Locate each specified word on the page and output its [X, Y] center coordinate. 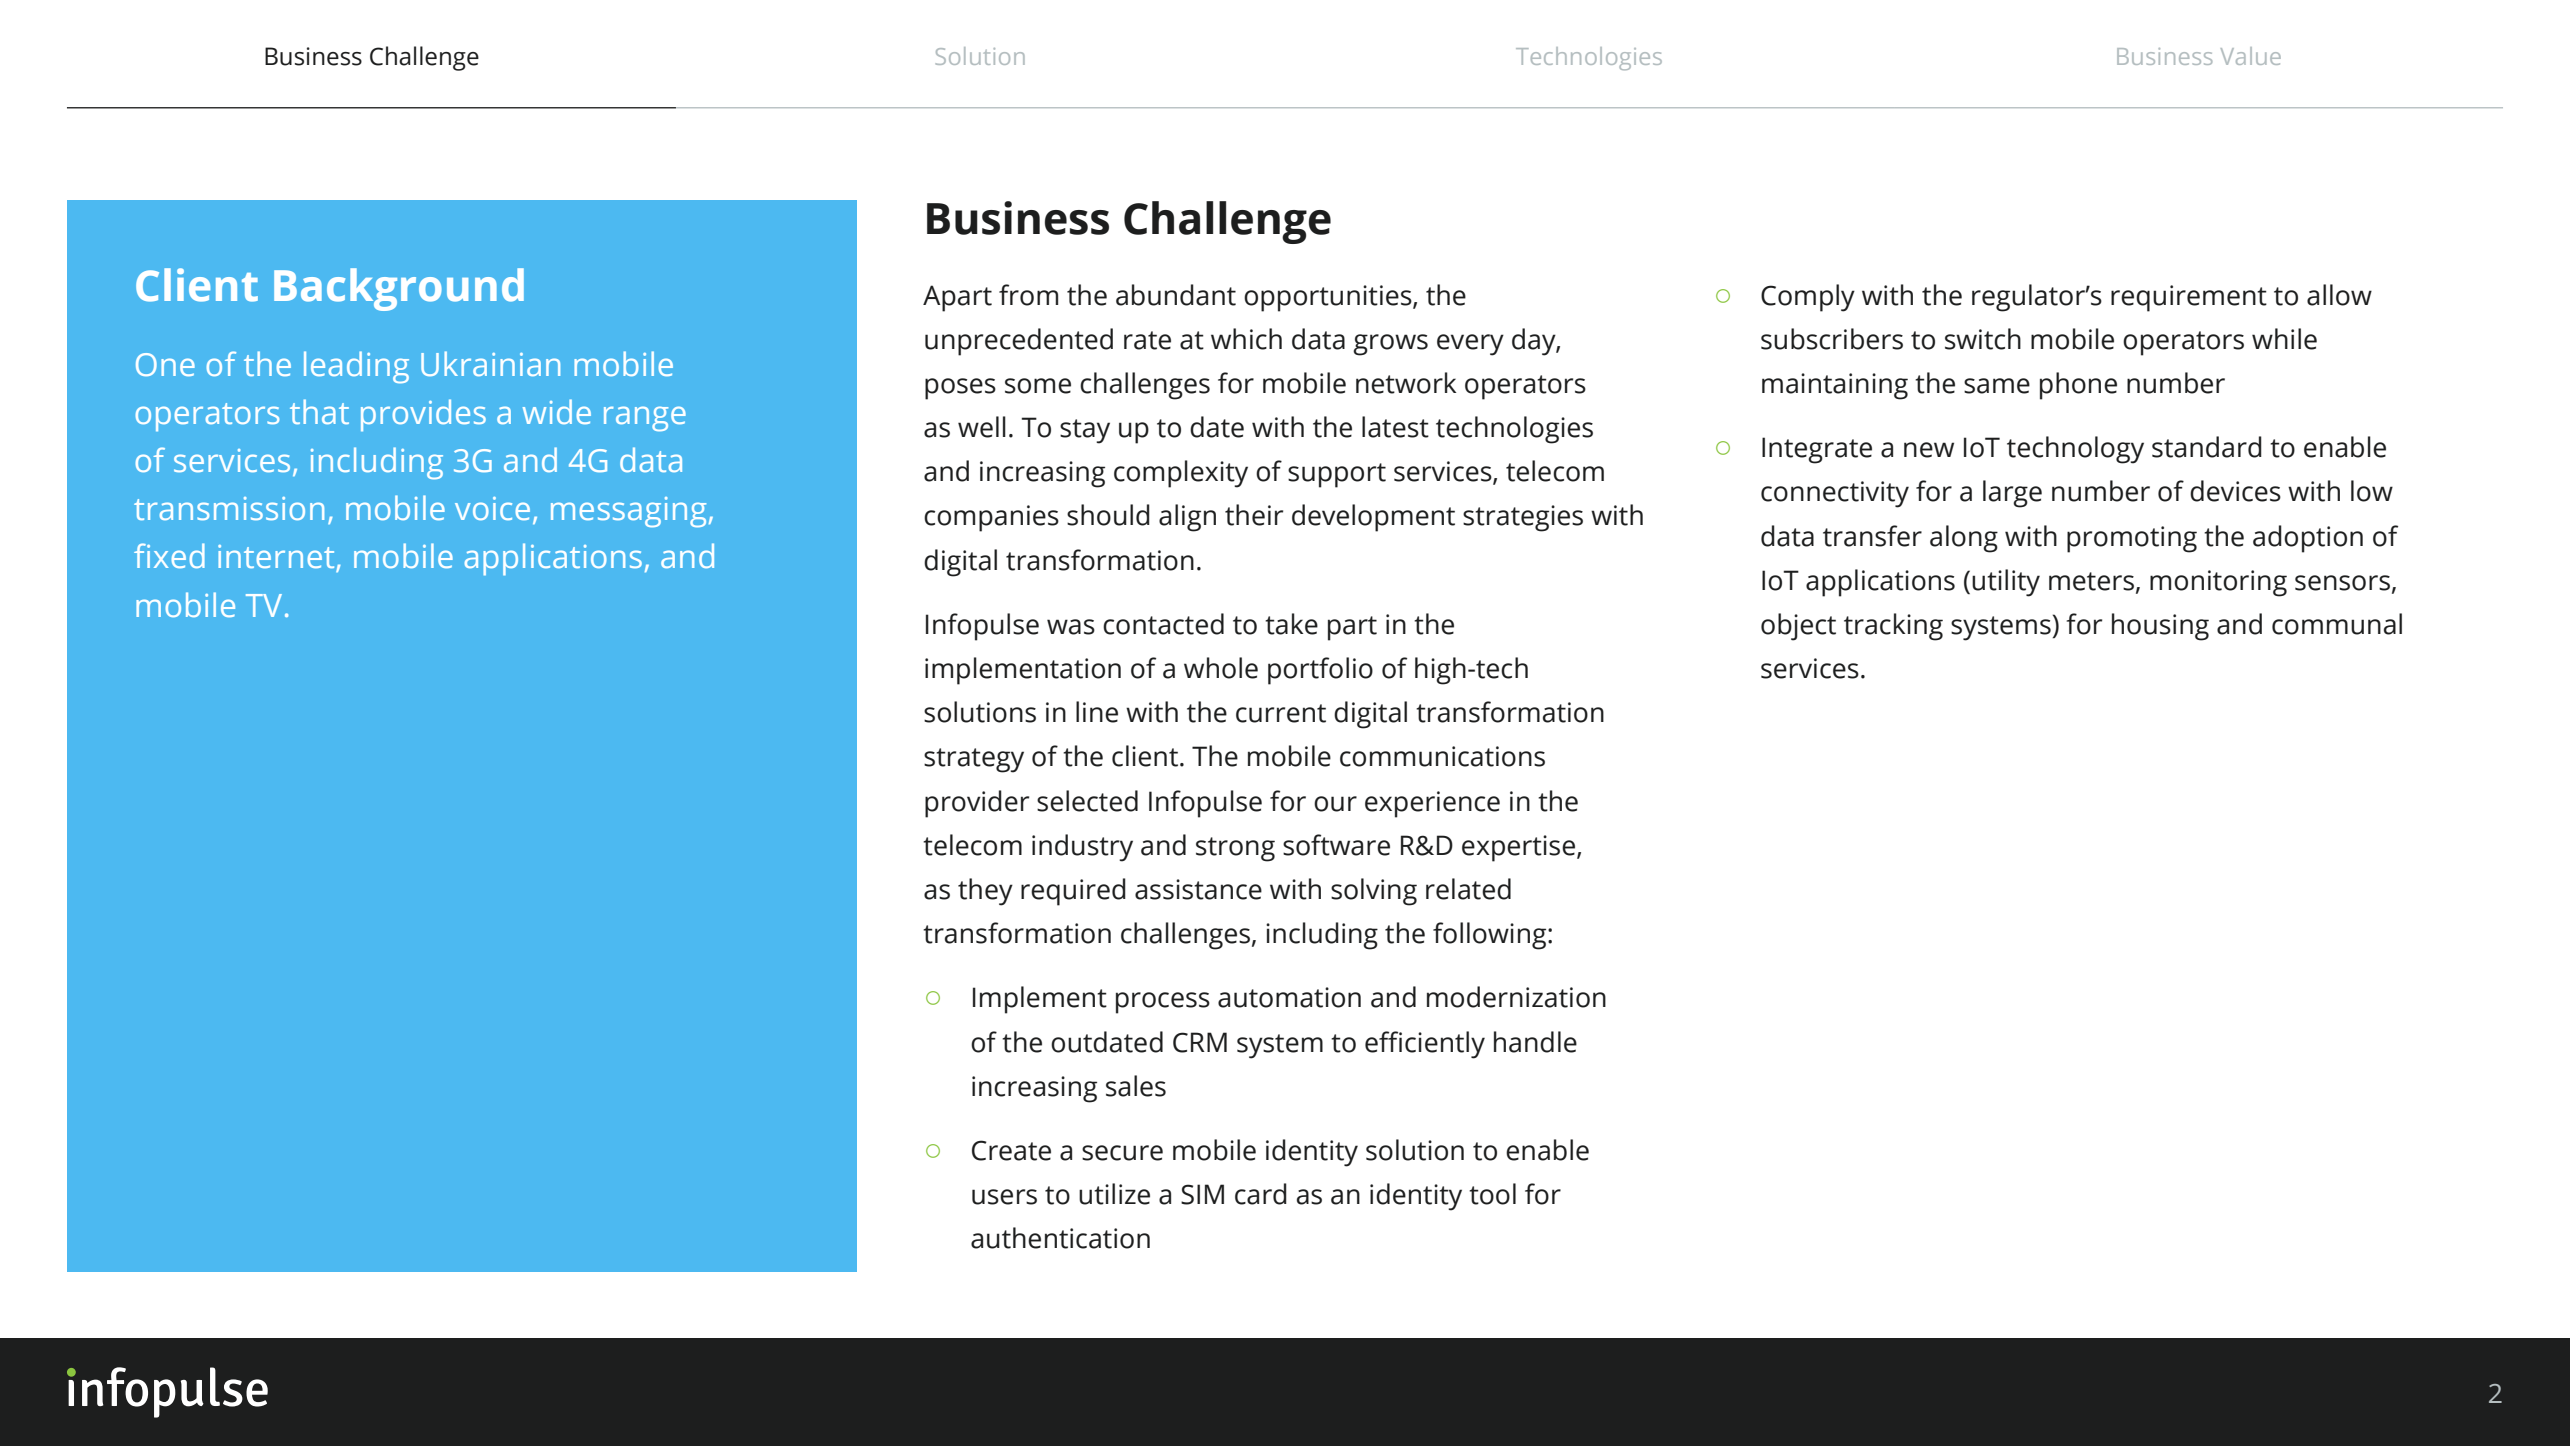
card [1261, 1194]
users [1004, 1197]
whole [1221, 668]
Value [2251, 56]
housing [2160, 627]
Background [399, 289]
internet [277, 558]
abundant [1176, 295]
